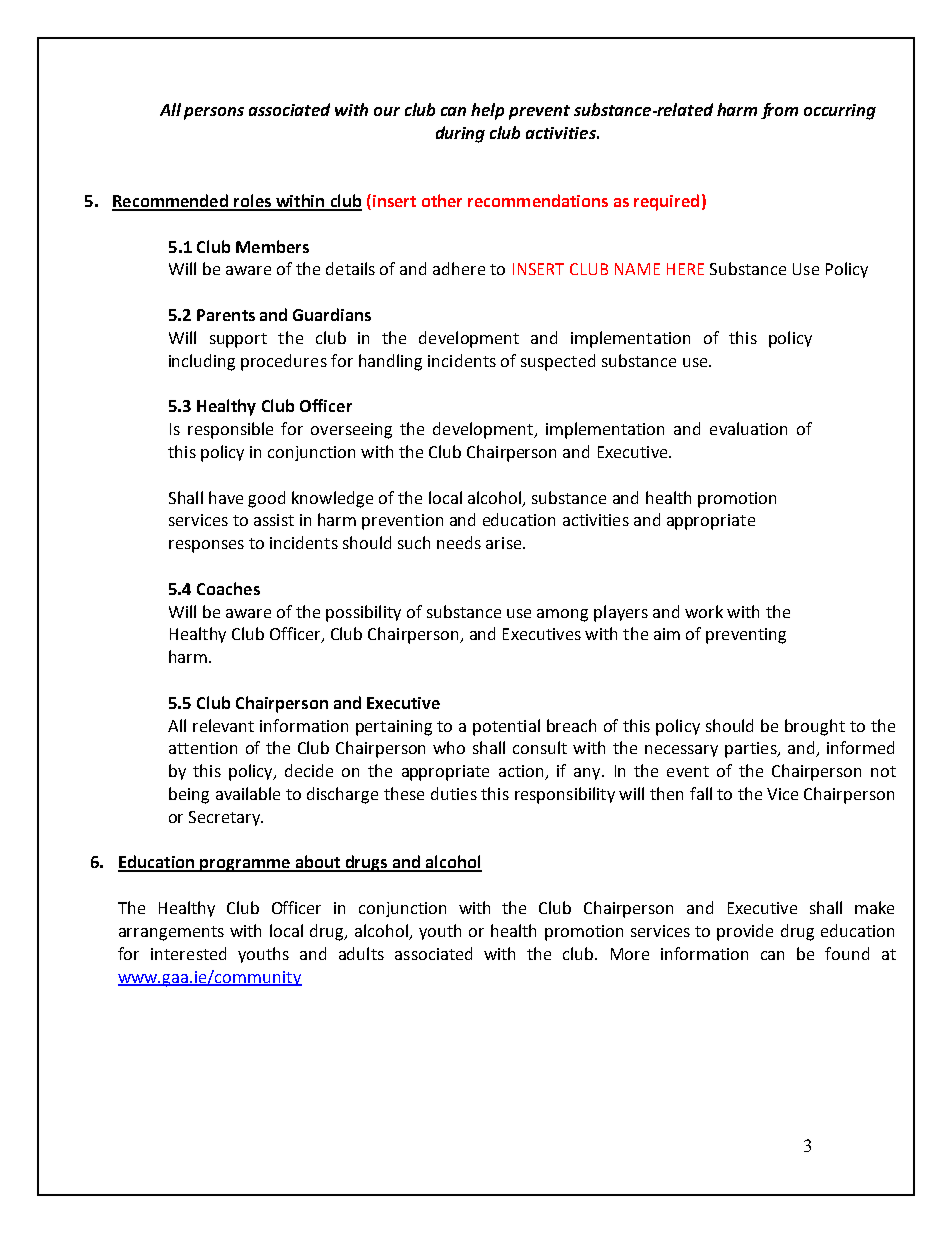 The image size is (952, 1233). I want to click on work, so click(704, 611).
